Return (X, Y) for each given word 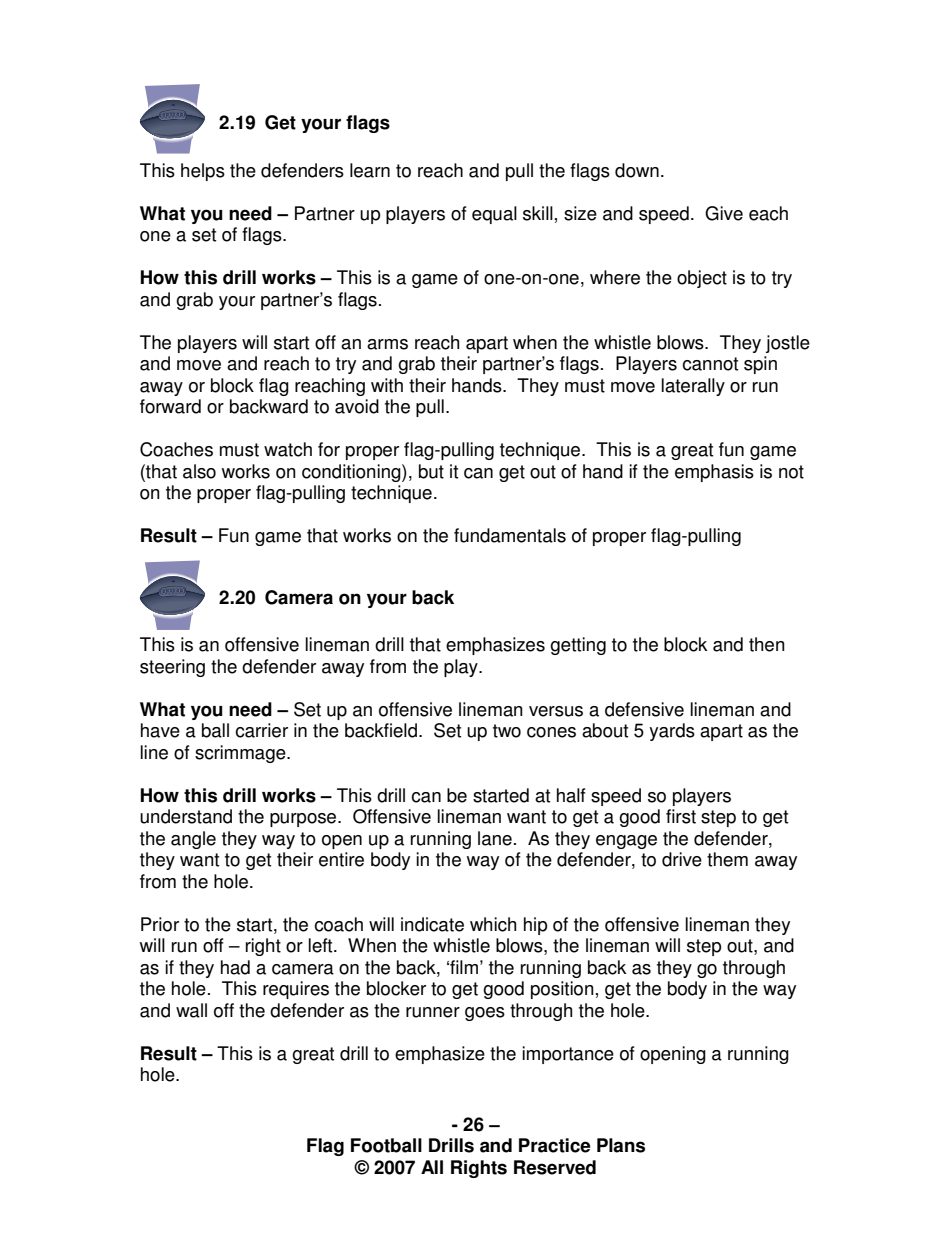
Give (724, 213)
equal (494, 215)
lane (495, 838)
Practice (554, 1145)
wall (191, 1010)
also (199, 471)
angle (193, 840)
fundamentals (510, 535)
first (681, 816)
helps (203, 172)
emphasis (714, 473)
